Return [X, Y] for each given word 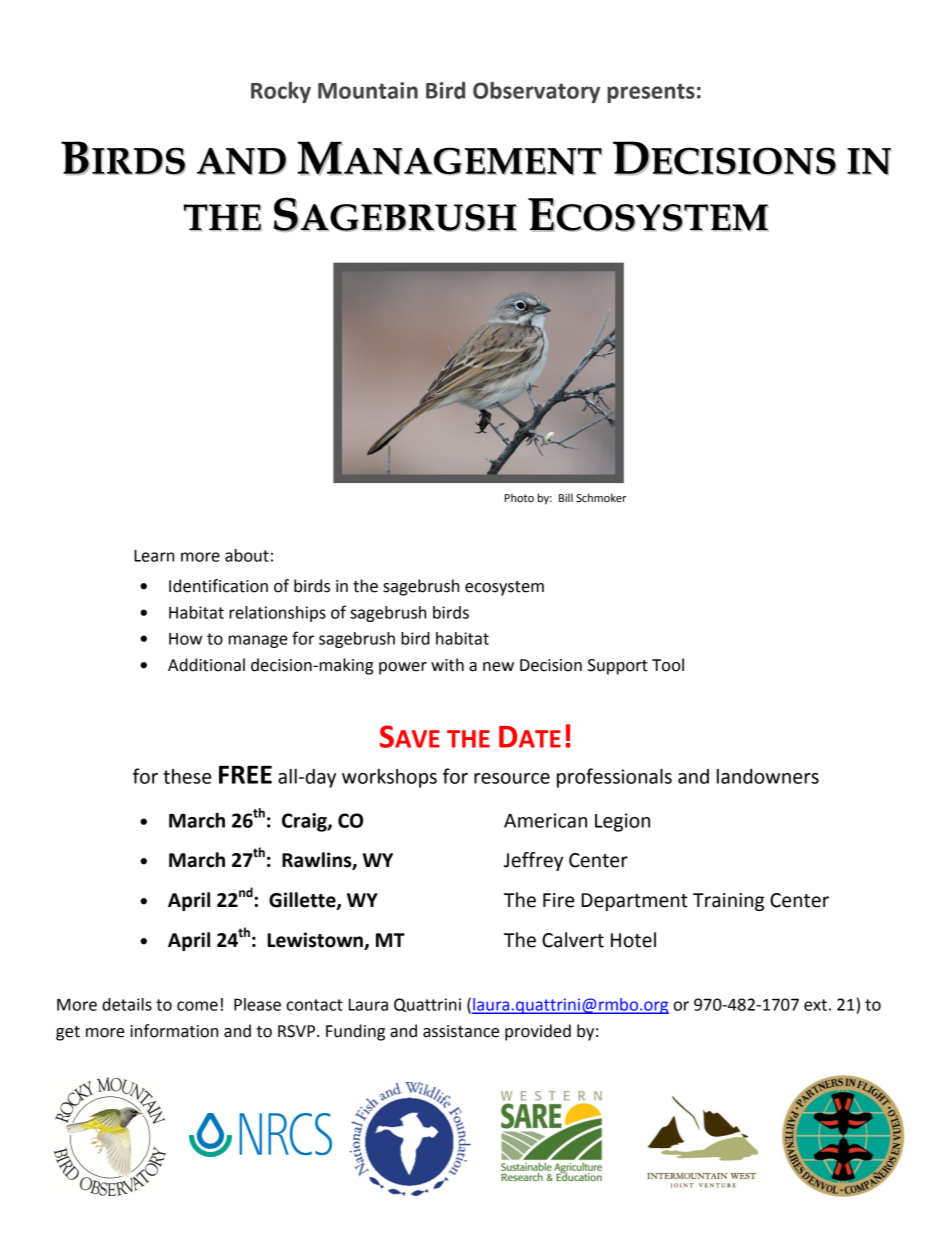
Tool [668, 665]
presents [651, 93]
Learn [154, 556]
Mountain [368, 90]
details [127, 1004]
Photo [519, 497]
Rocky [281, 92]
